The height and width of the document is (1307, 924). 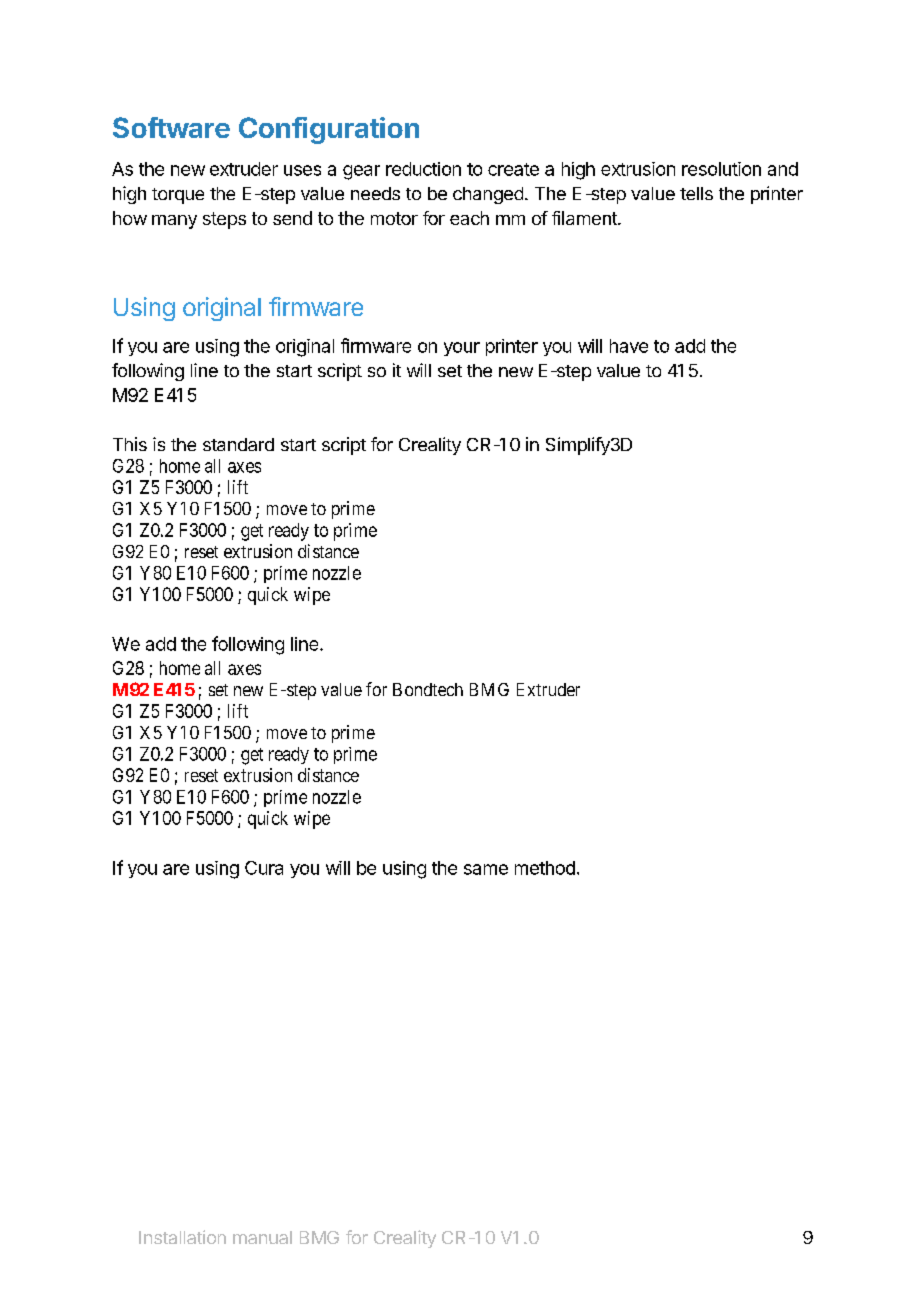 I want to click on manual, so click(x=262, y=1237).
